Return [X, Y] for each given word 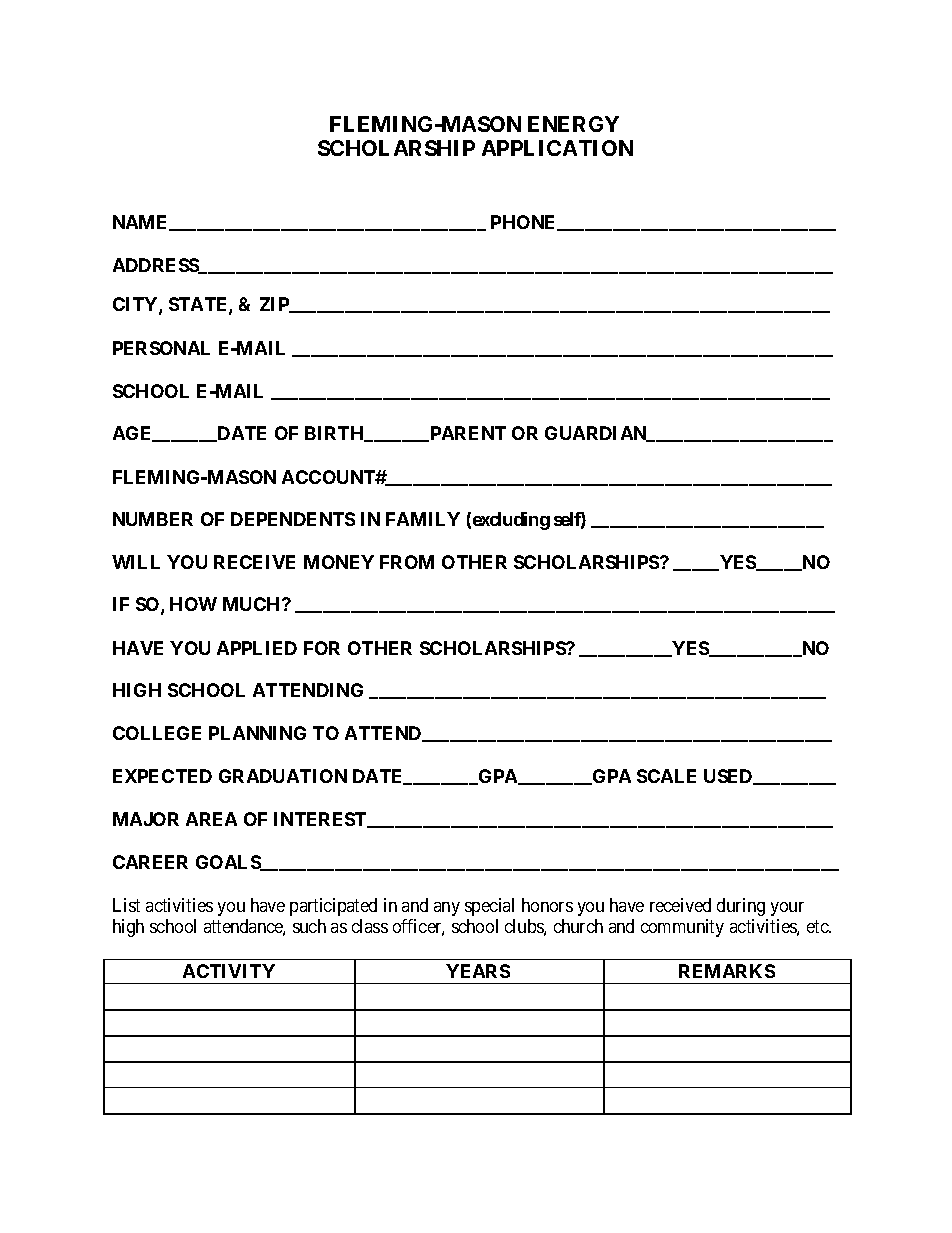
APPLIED [257, 648]
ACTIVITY [229, 971]
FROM [407, 562]
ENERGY [573, 124]
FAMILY [423, 519]
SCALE [666, 776]
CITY [136, 305]
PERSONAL [161, 348]
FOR [322, 648]
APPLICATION [557, 148]
